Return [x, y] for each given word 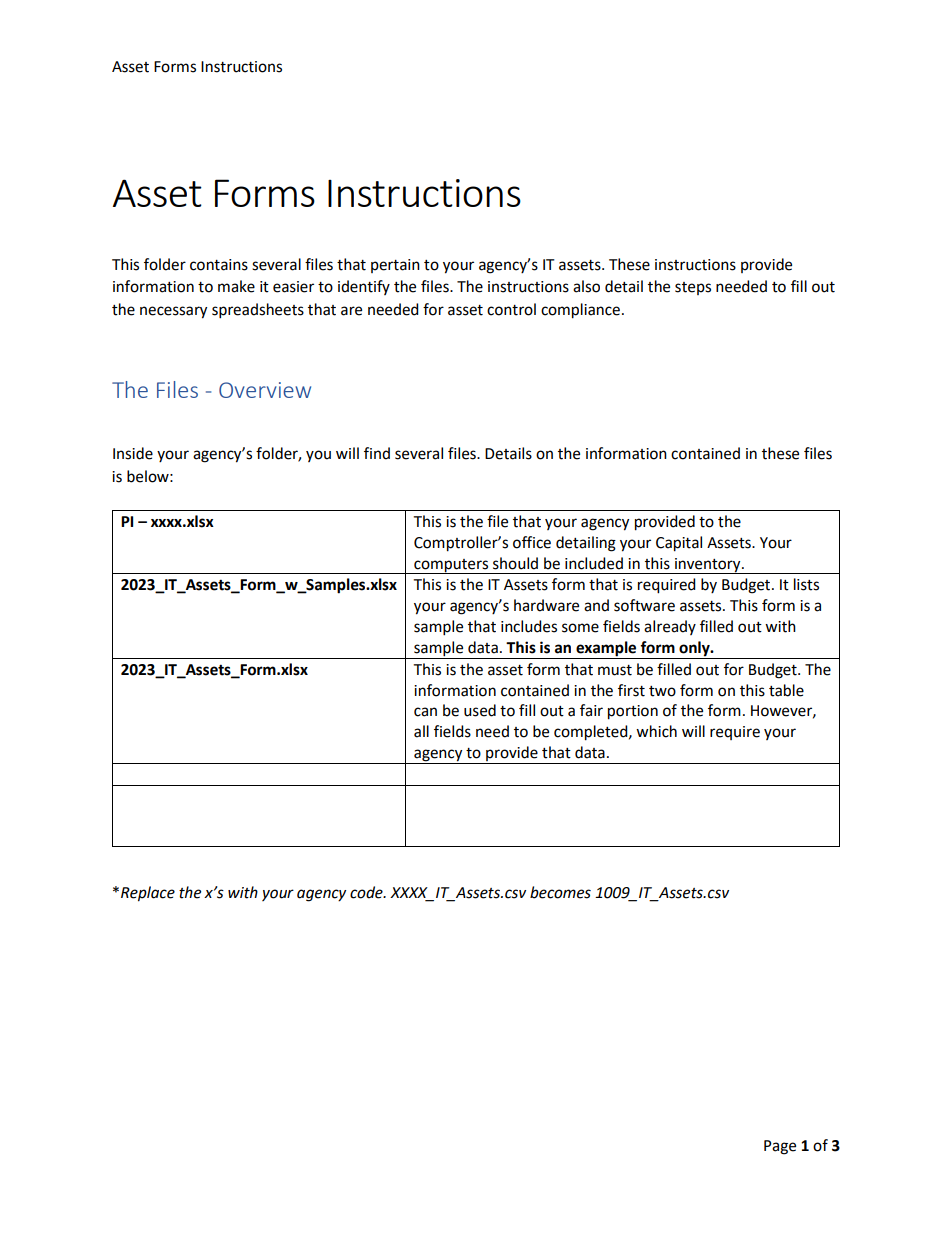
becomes [560, 892]
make [236, 286]
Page [780, 1147]
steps [693, 288]
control [511, 309]
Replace [148, 894]
